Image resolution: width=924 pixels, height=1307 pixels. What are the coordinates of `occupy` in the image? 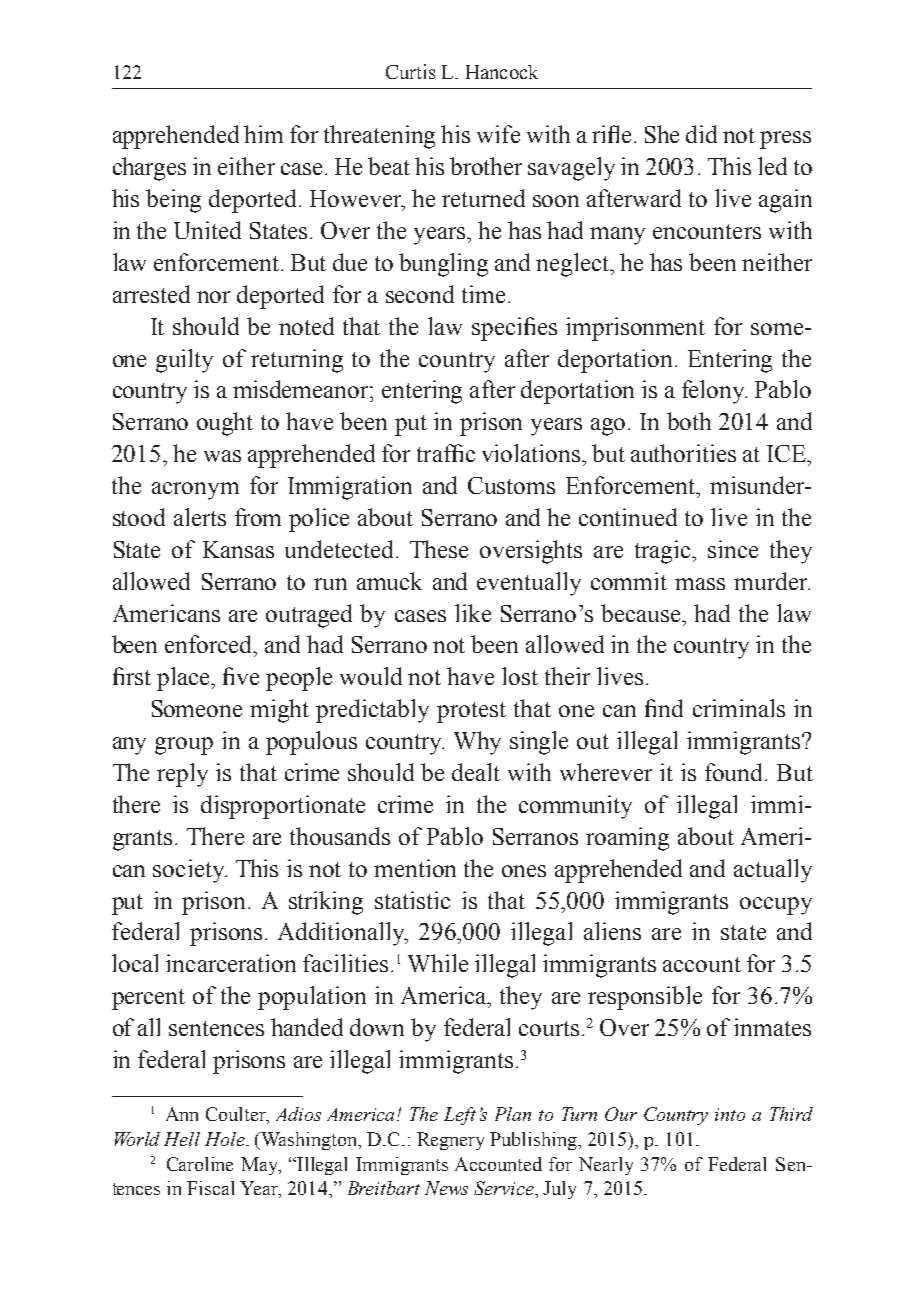 It's located at (776, 906).
